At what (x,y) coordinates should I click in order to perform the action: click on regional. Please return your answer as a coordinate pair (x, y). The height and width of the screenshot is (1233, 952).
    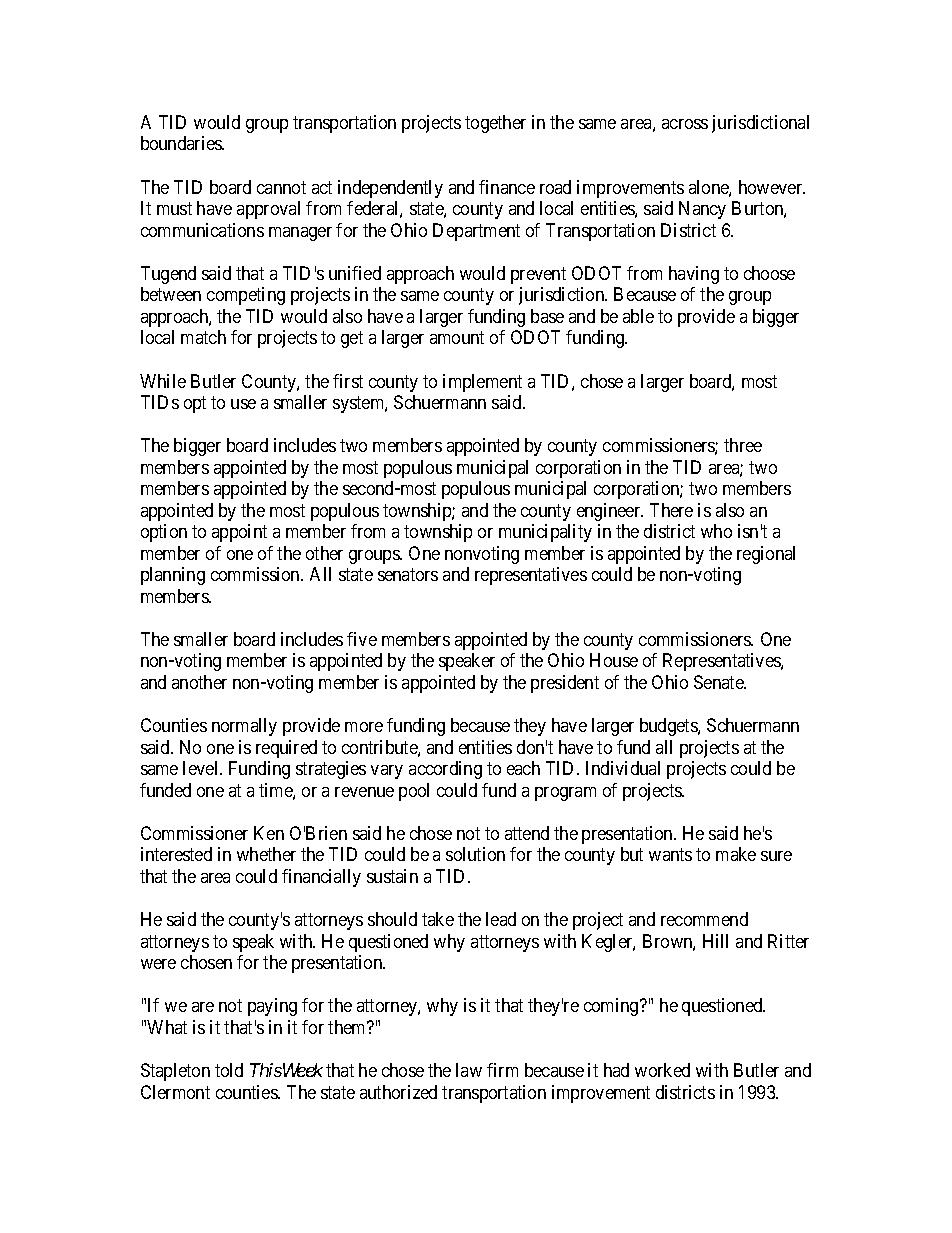
    Looking at the image, I should click on (766, 555).
